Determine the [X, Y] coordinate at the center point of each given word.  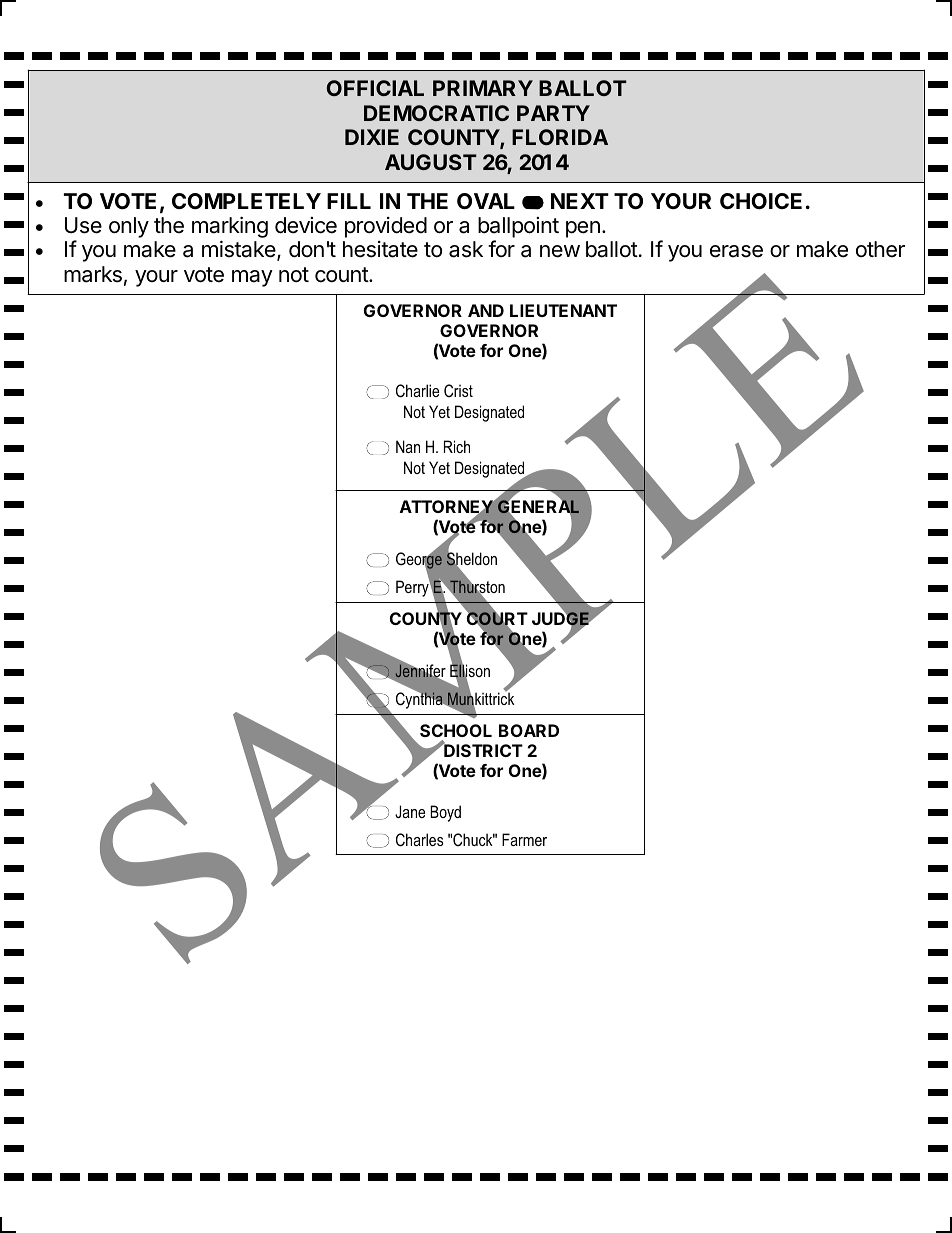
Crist [458, 391]
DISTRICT [482, 750]
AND [486, 310]
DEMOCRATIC [436, 113]
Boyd [445, 813]
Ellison [470, 672]
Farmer [524, 839]
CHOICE [761, 201]
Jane [410, 811]
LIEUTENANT [563, 310]
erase [736, 251]
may [252, 278]
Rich [457, 446]
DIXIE [372, 137]
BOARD [529, 730]
